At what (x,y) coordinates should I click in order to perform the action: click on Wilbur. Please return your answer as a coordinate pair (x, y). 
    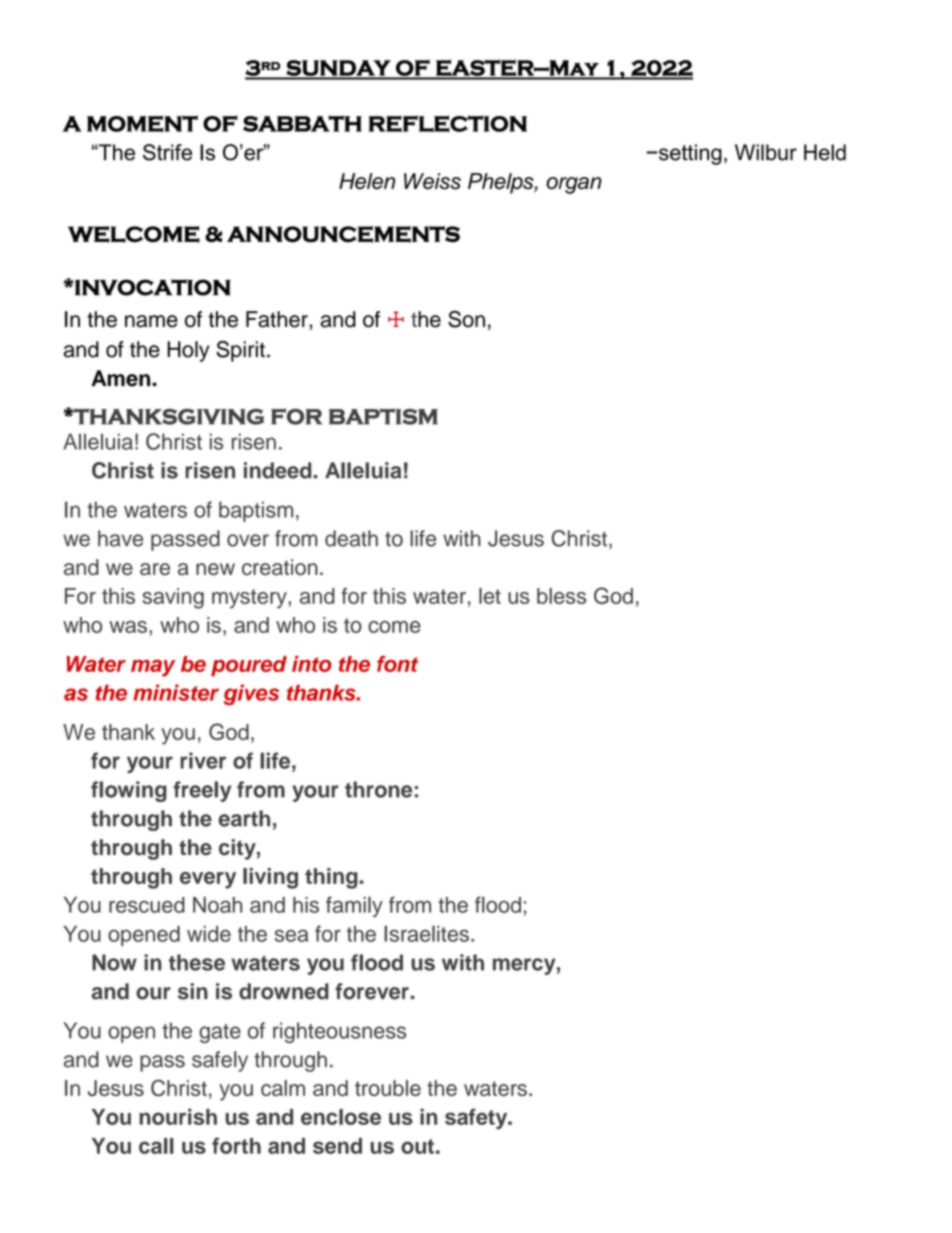
    Looking at the image, I should click on (766, 152).
